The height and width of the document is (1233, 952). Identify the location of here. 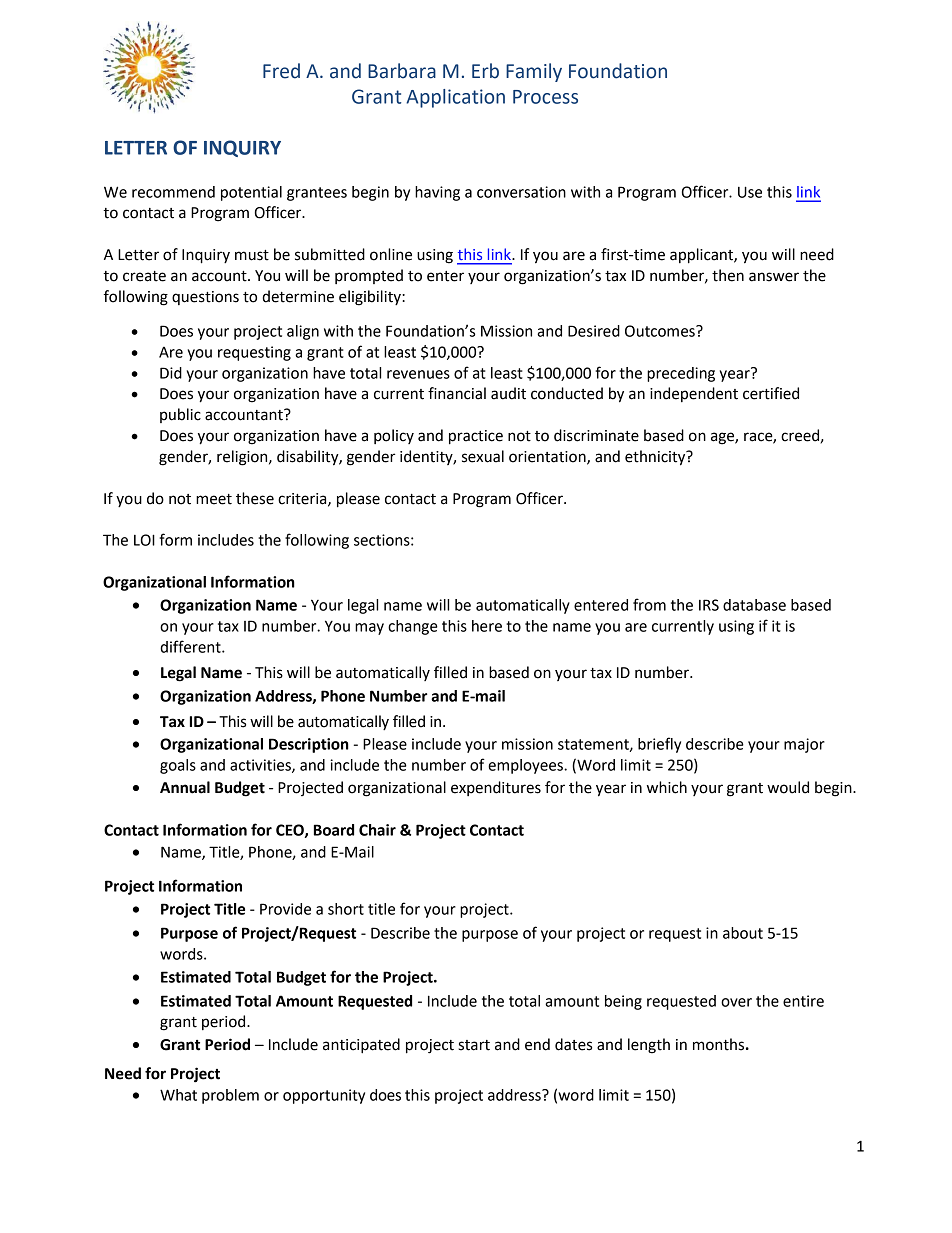
(487, 626).
